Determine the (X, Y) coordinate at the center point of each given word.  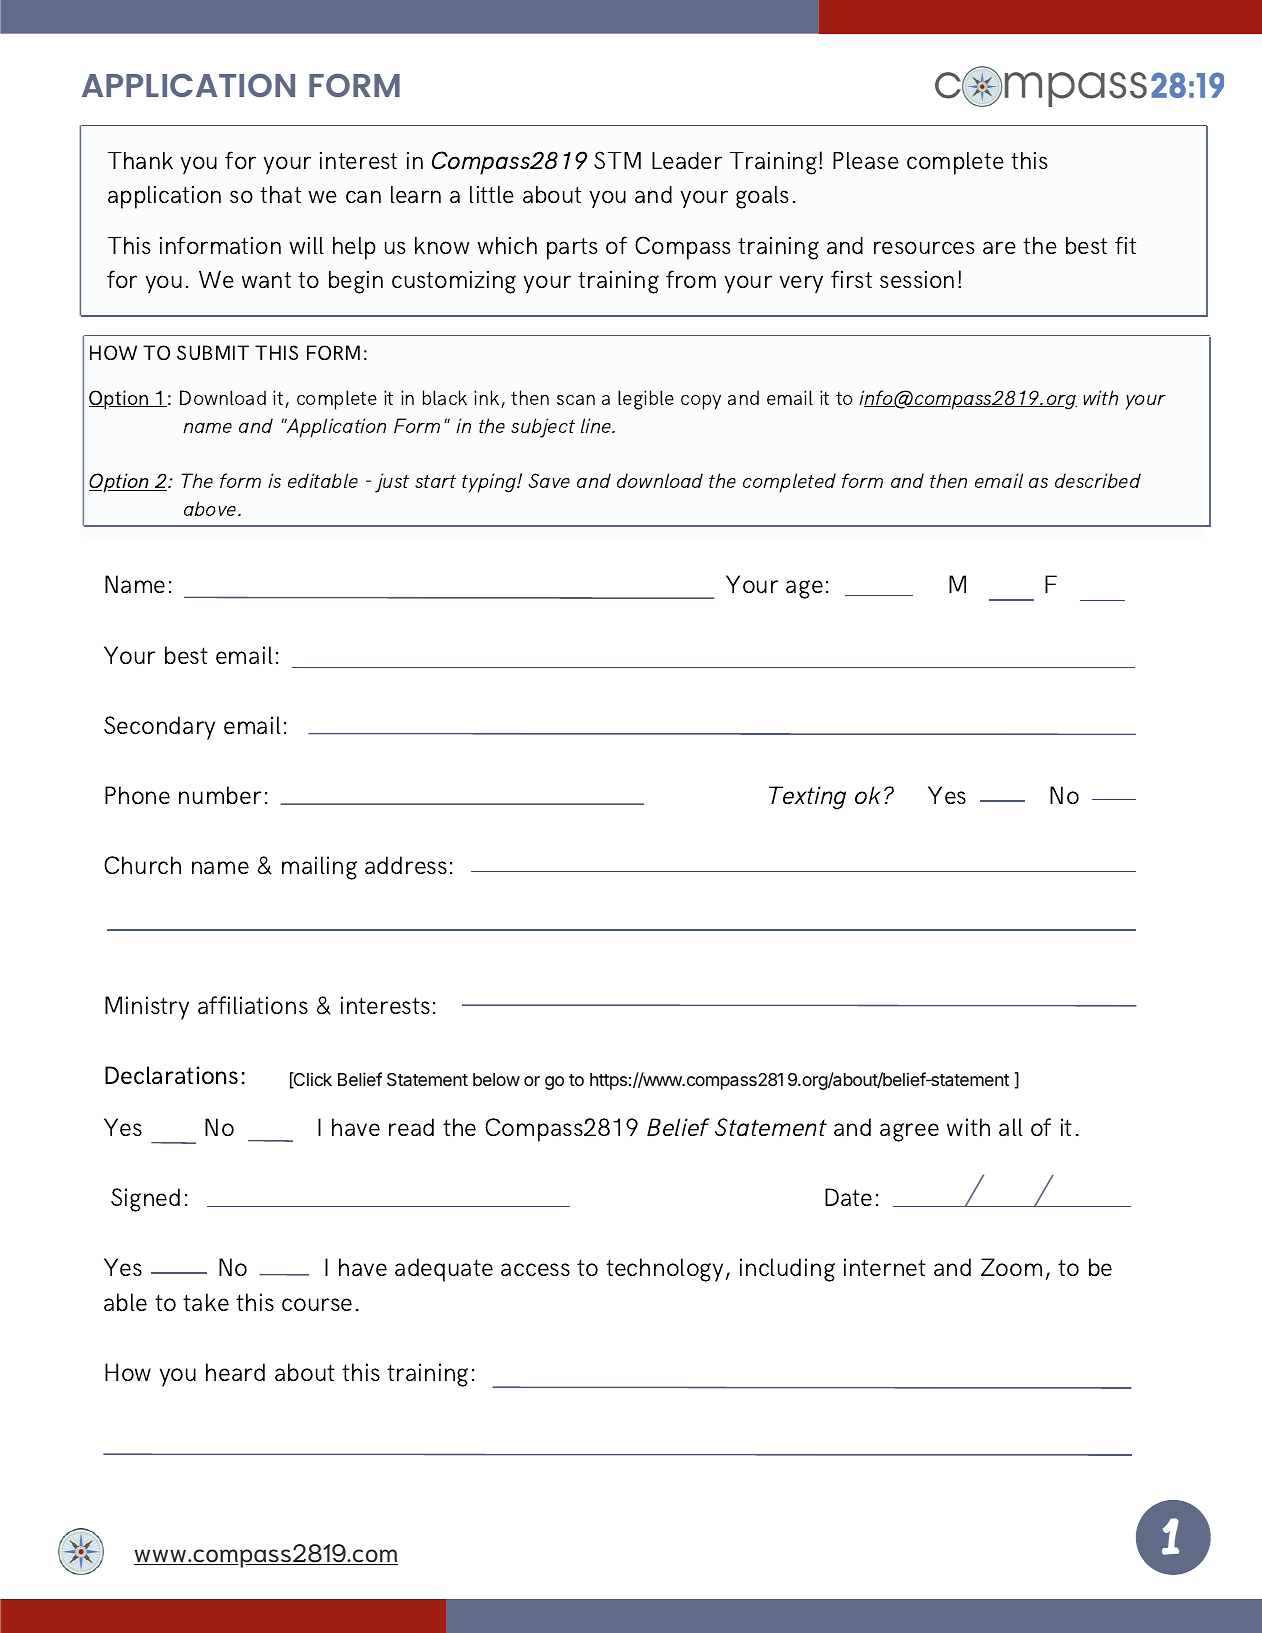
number (220, 795)
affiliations (253, 1005)
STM (617, 160)
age (804, 589)
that (280, 194)
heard (235, 1372)
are (999, 247)
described (1098, 480)
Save (549, 480)
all (1011, 1127)
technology (664, 1270)
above (211, 508)
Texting (807, 798)
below (496, 1079)
